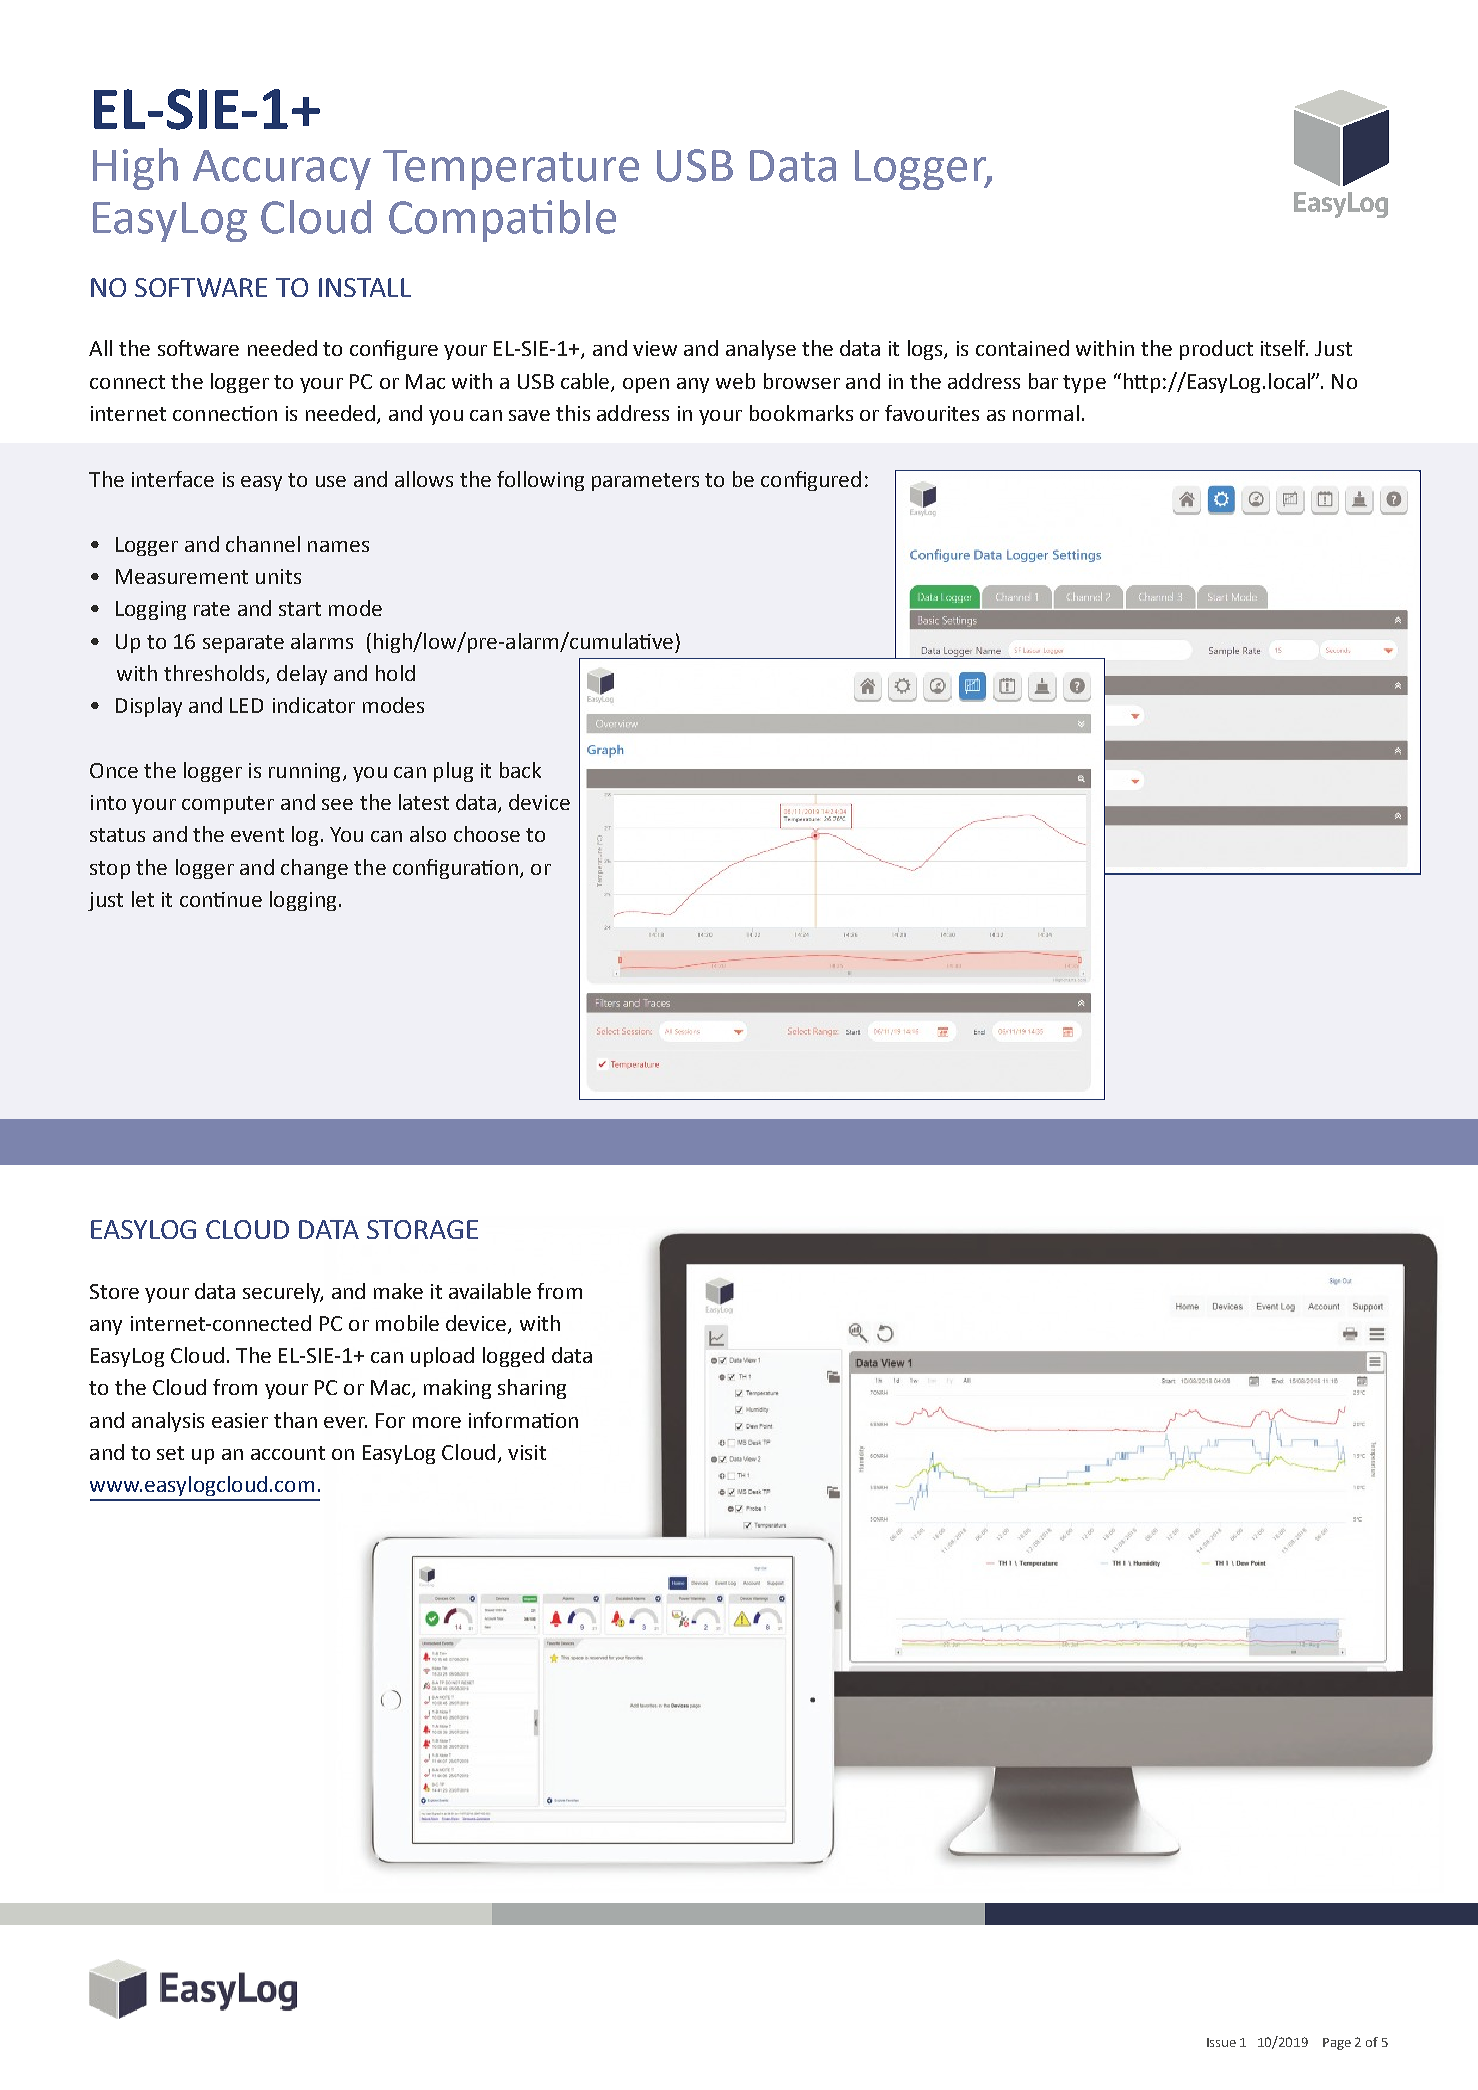  What do you see at coordinates (1216, 350) in the page?
I see `product` at bounding box center [1216, 350].
